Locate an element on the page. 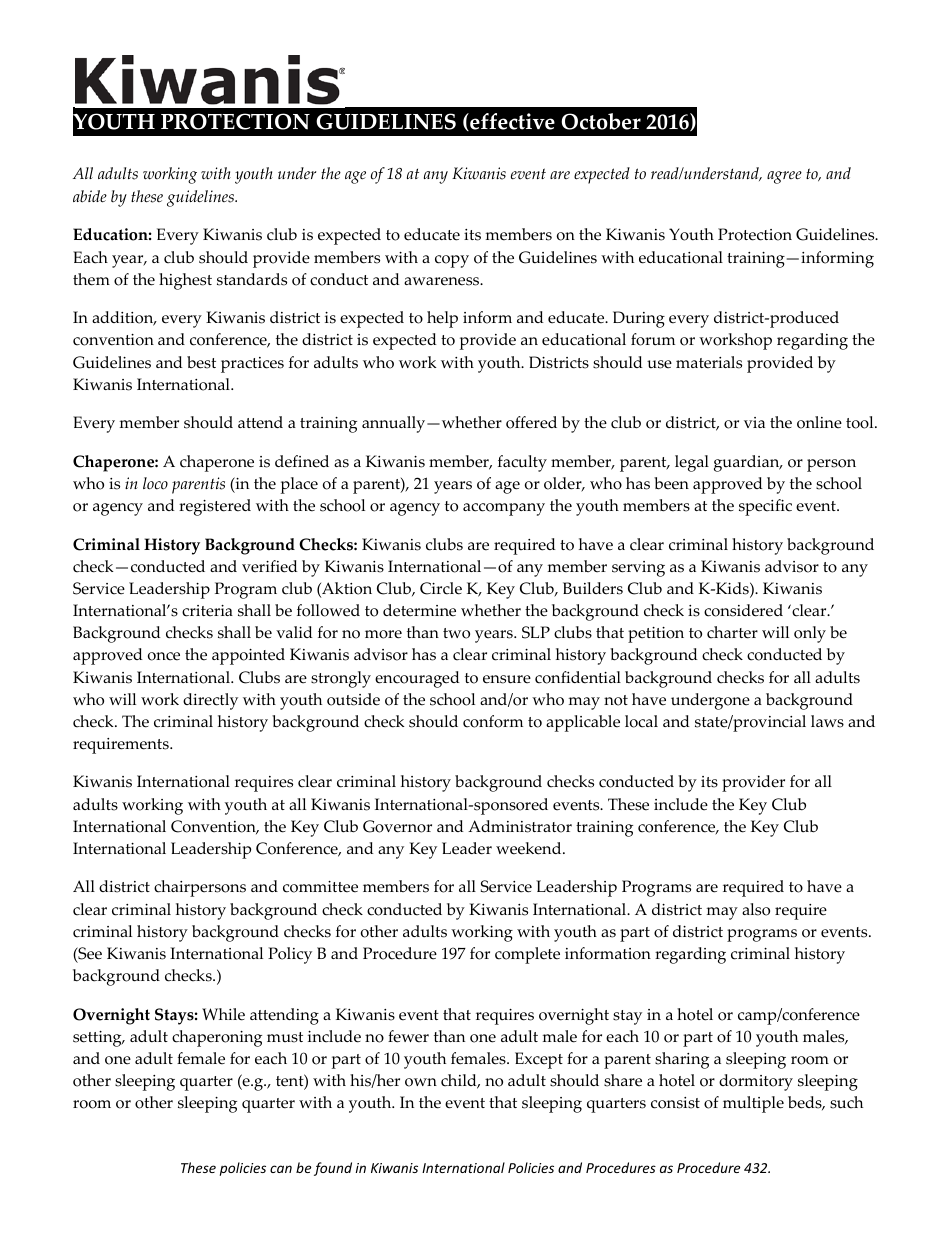  via is located at coordinates (754, 422).
